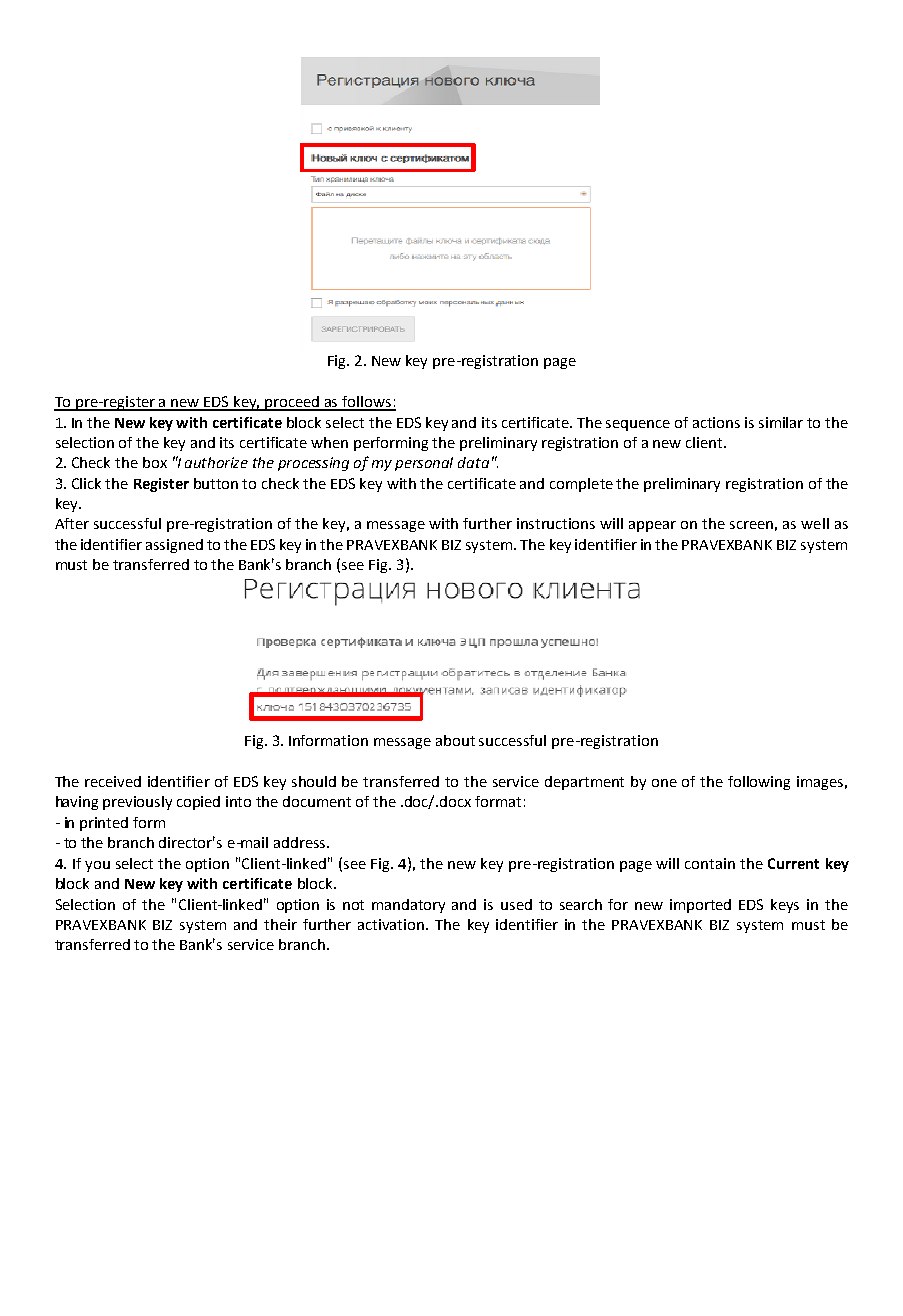 The image size is (903, 1316). I want to click on instructions, so click(556, 523).
